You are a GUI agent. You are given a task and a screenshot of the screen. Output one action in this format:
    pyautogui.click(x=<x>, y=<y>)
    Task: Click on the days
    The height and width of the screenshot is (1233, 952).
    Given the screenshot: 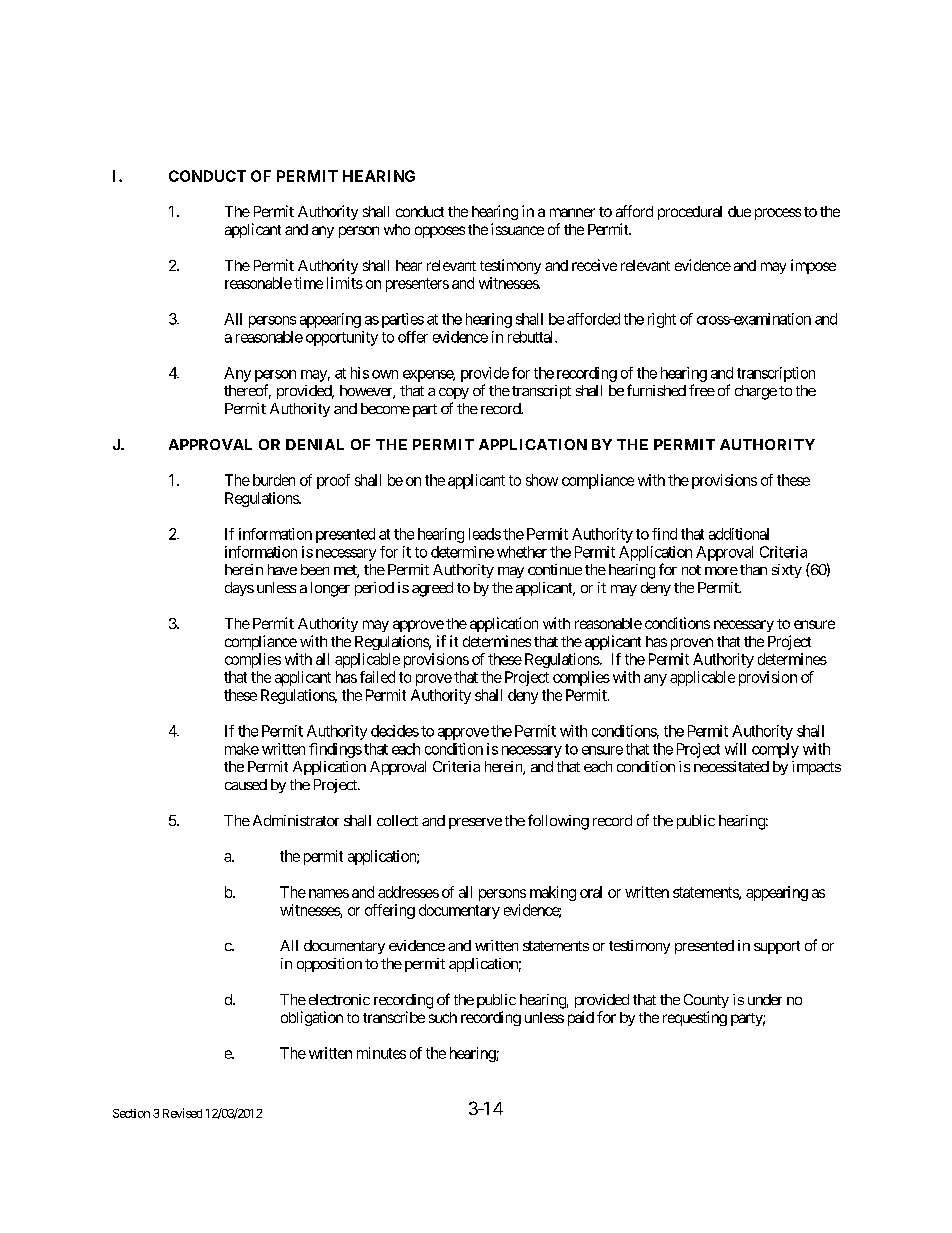 What is the action you would take?
    pyautogui.click(x=239, y=589)
